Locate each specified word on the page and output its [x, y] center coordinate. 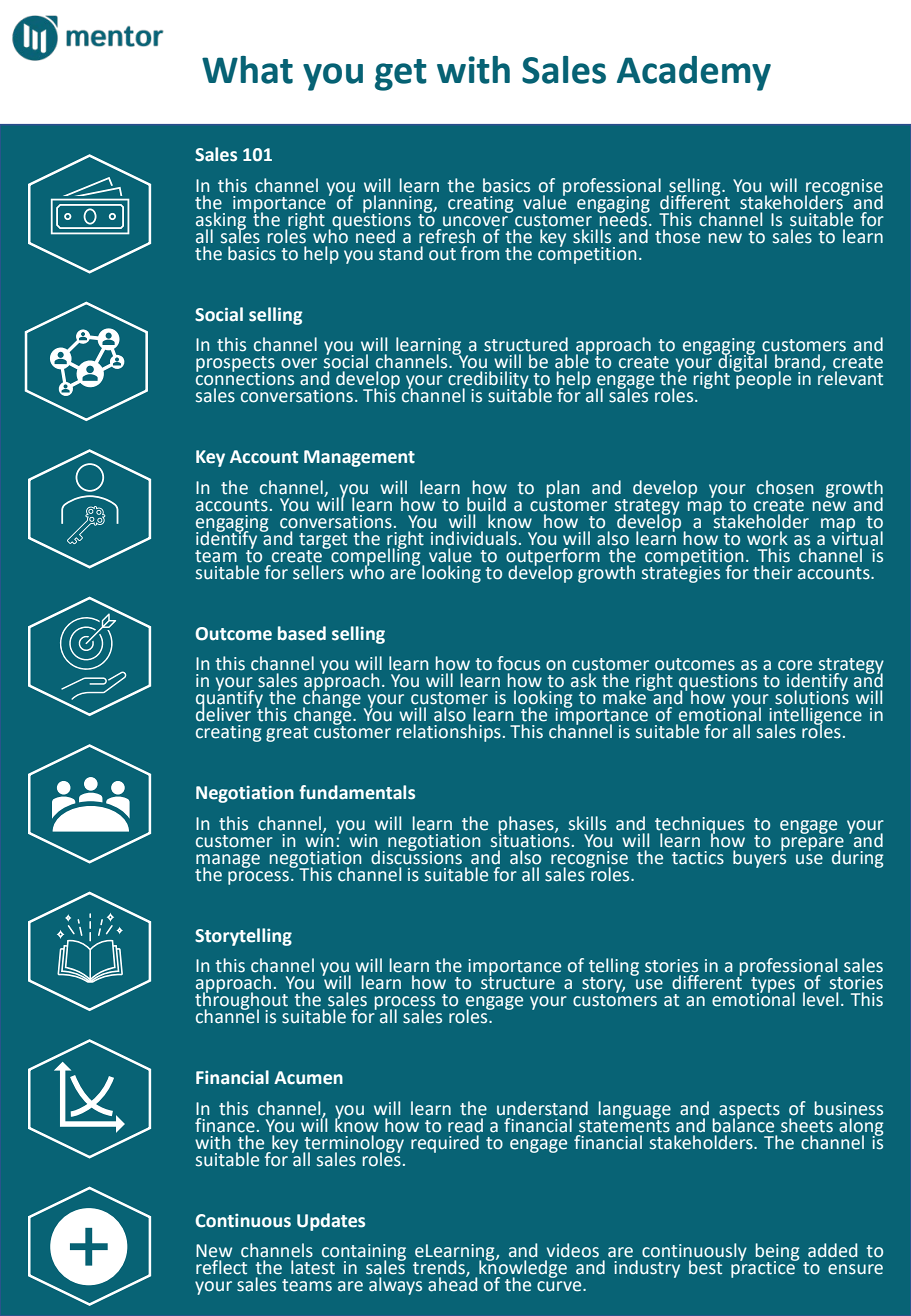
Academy [694, 73]
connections [245, 378]
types [772, 986]
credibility [489, 381]
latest [313, 1267]
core [795, 665]
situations [530, 839]
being [777, 1253]
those [677, 235]
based [302, 633]
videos [573, 1250]
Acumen [308, 1078]
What [247, 70]
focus [518, 663]
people [762, 379]
